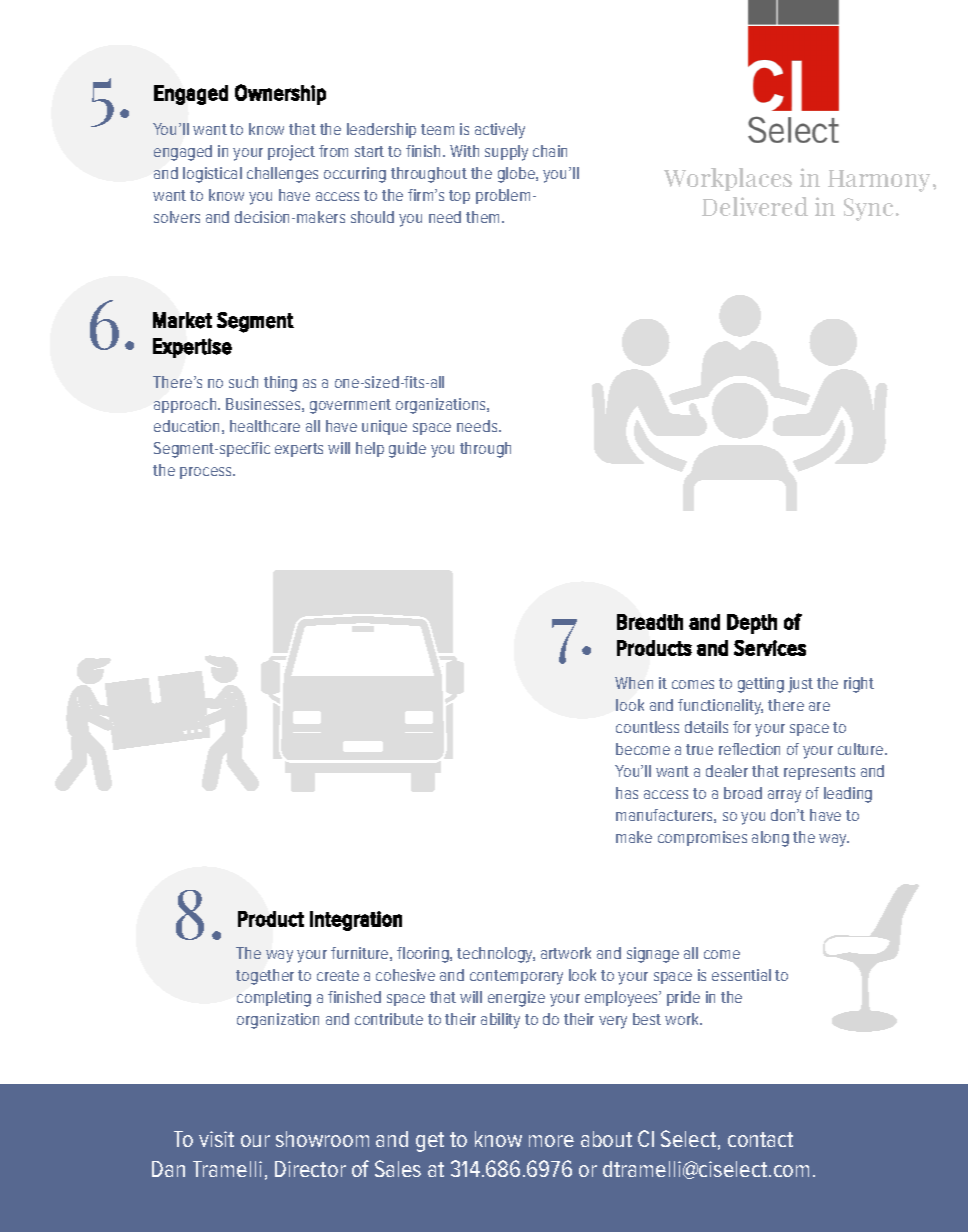 This screenshot has width=968, height=1232. Describe the element at coordinates (650, 622) in the screenshot. I see `Breadth` at that location.
